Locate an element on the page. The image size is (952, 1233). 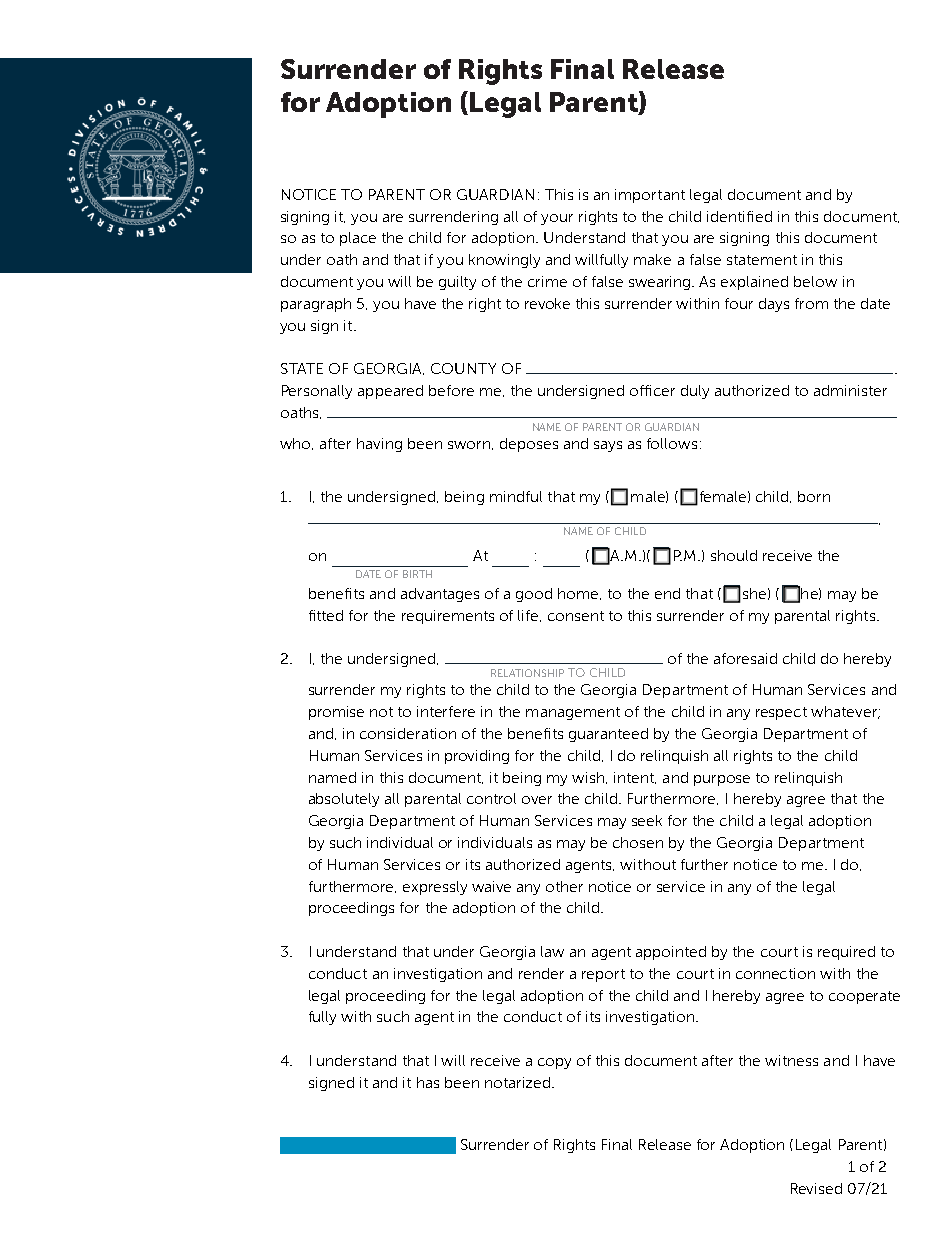
other is located at coordinates (564, 886).
